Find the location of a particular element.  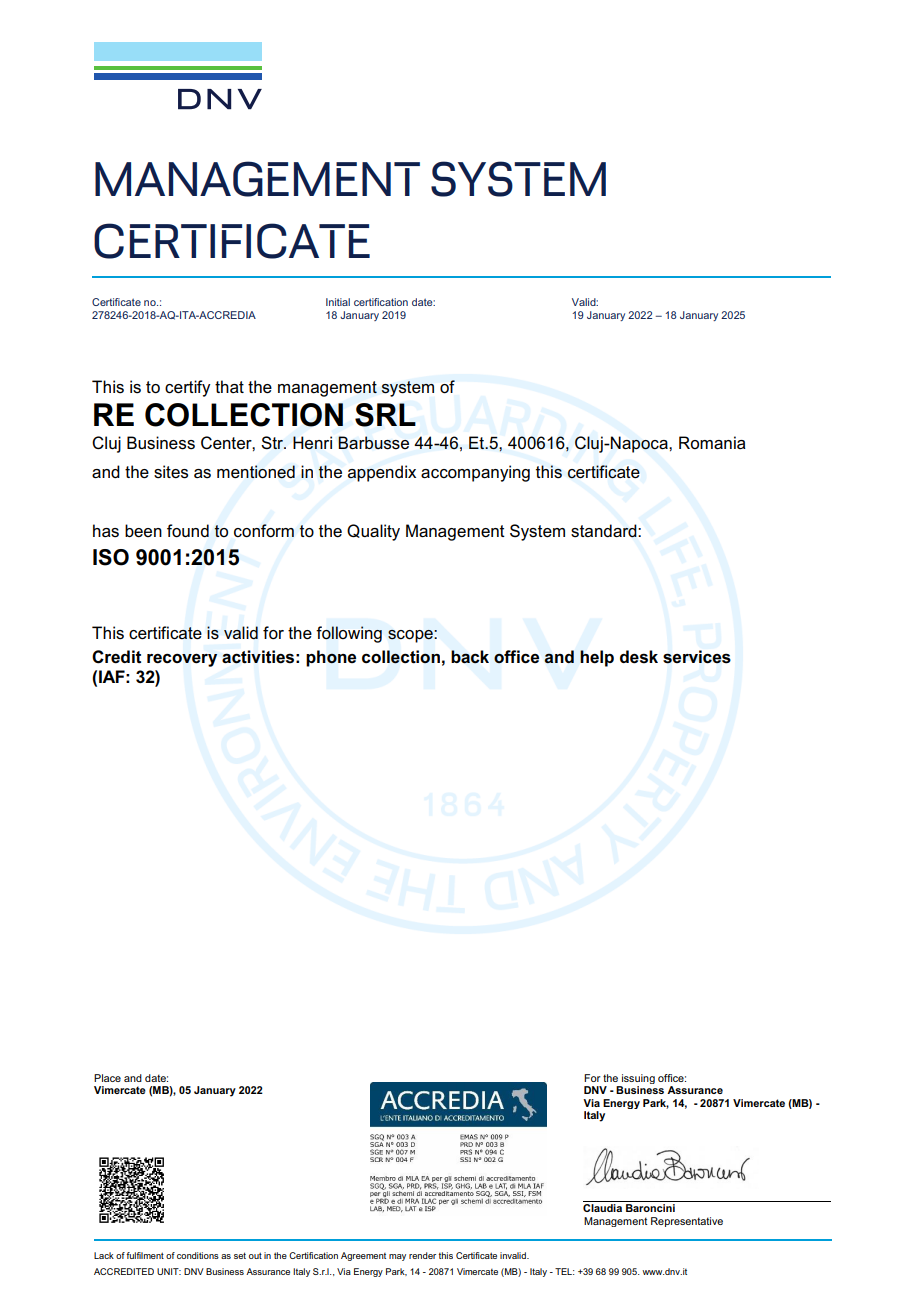

certify is located at coordinates (187, 388).
